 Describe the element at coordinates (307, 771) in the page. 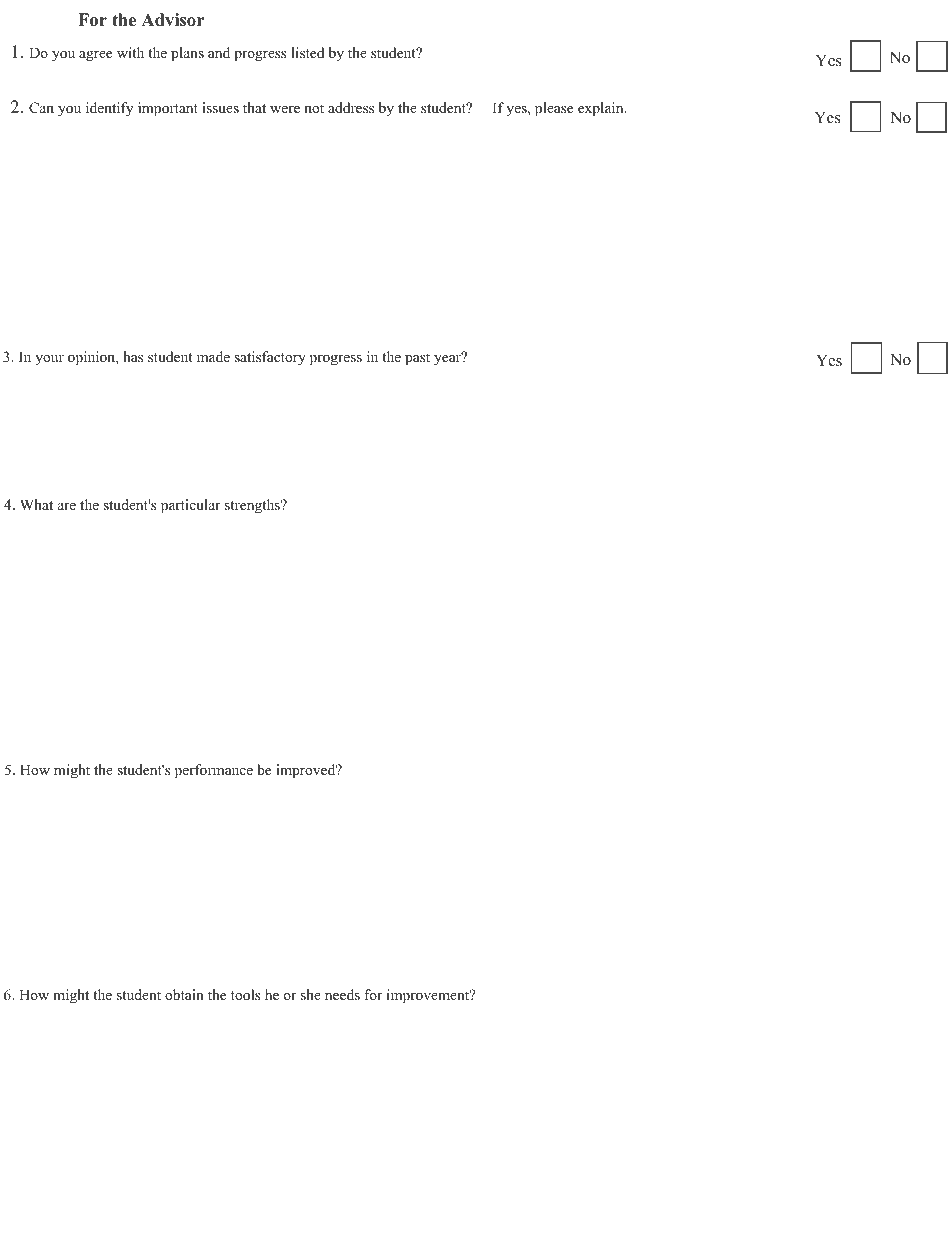

I see `improved` at that location.
